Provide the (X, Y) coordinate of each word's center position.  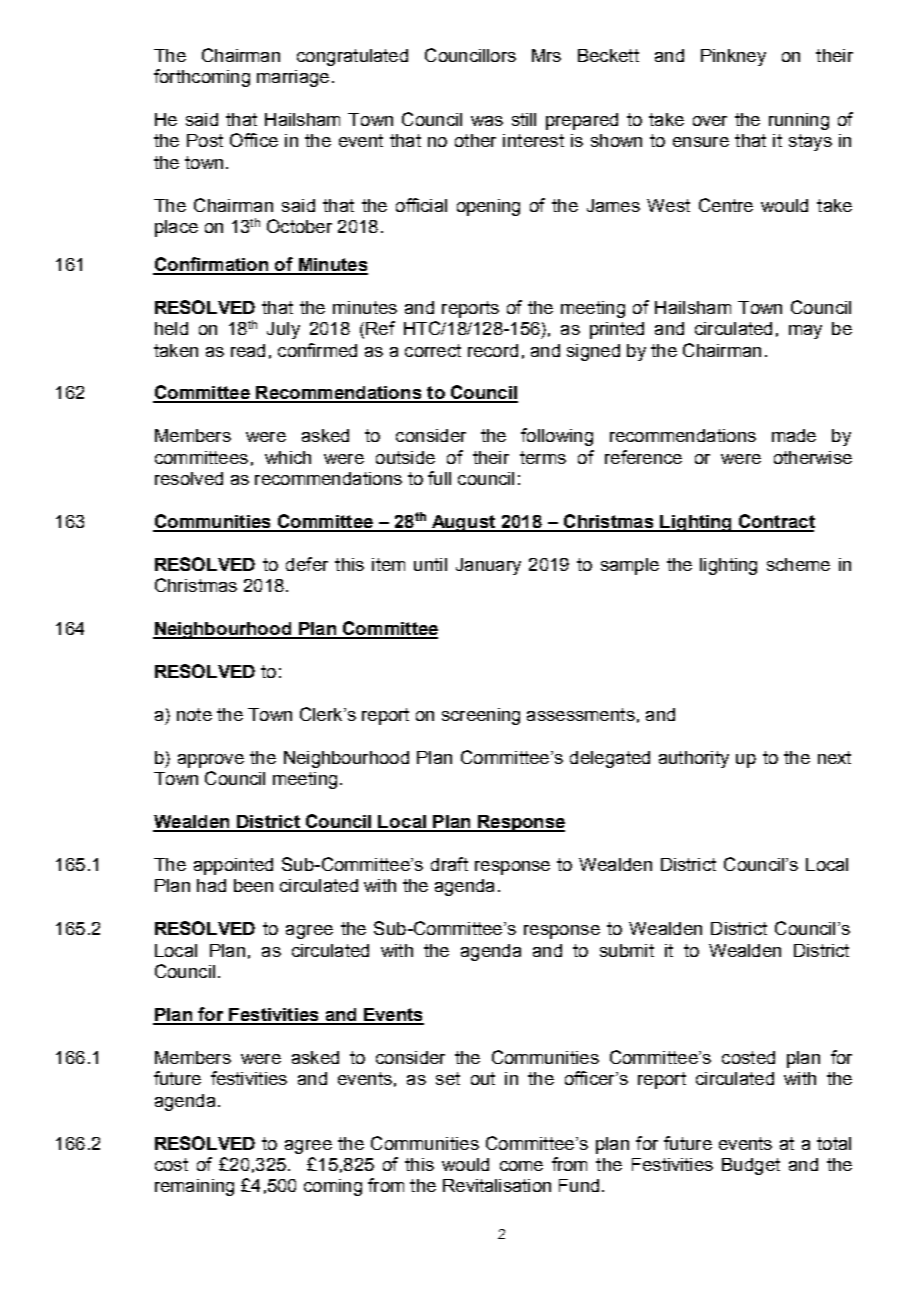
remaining (194, 1187)
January (488, 566)
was (487, 121)
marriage (293, 78)
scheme (798, 564)
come (521, 1166)
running (799, 121)
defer (307, 564)
